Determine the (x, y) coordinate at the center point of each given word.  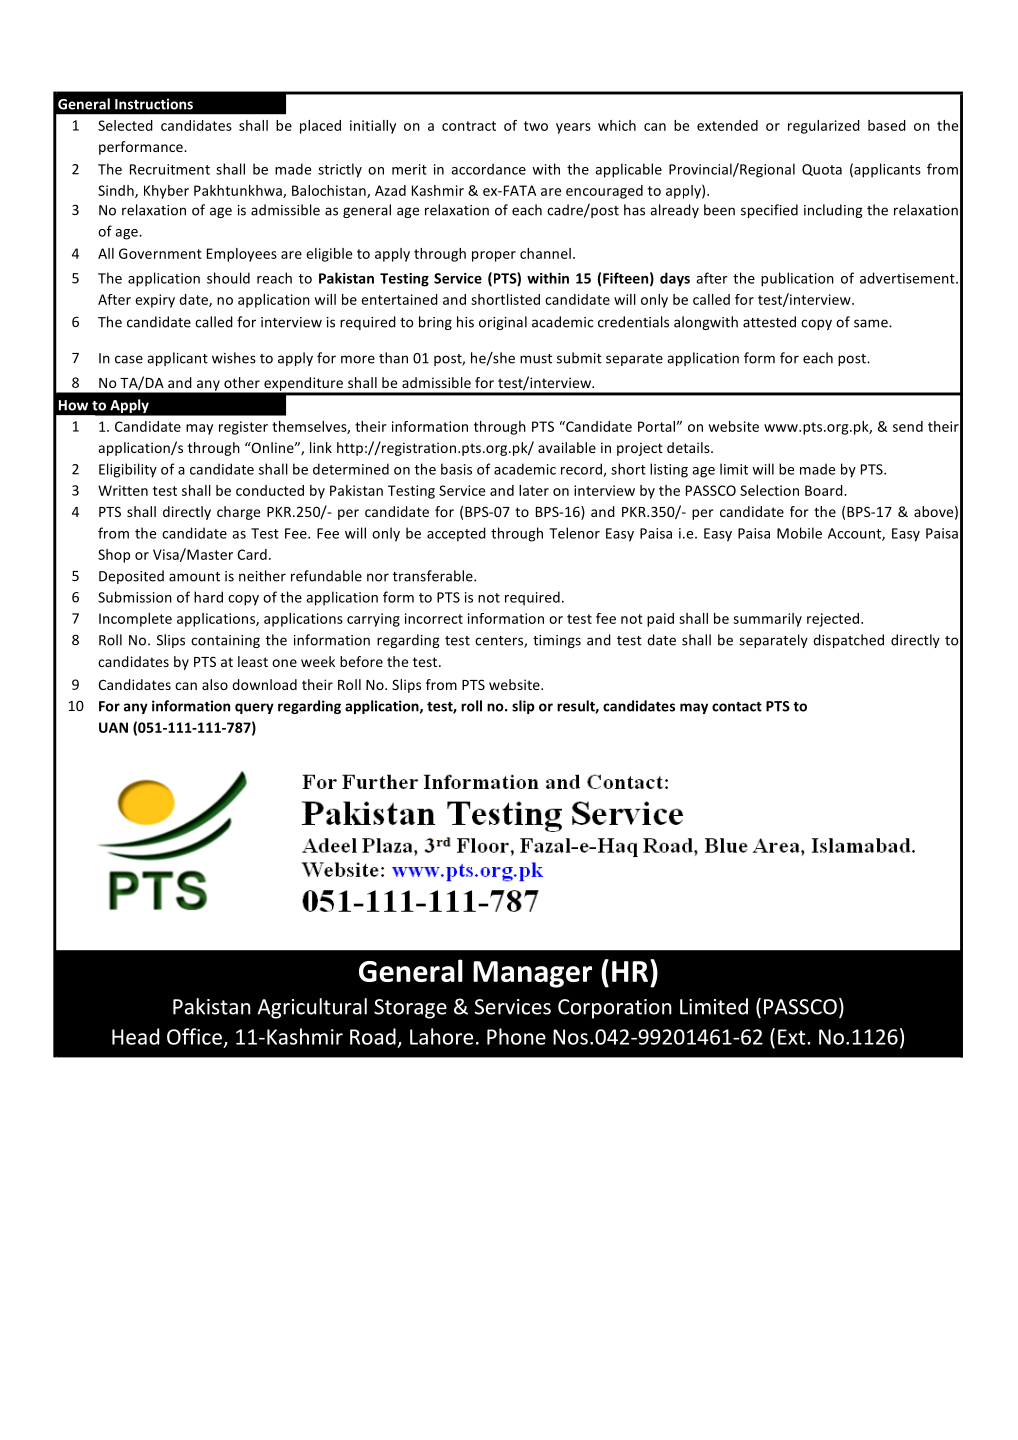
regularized (824, 127)
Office (194, 1036)
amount (194, 577)
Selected (125, 125)
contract (469, 126)
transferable (434, 576)
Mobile (799, 533)
